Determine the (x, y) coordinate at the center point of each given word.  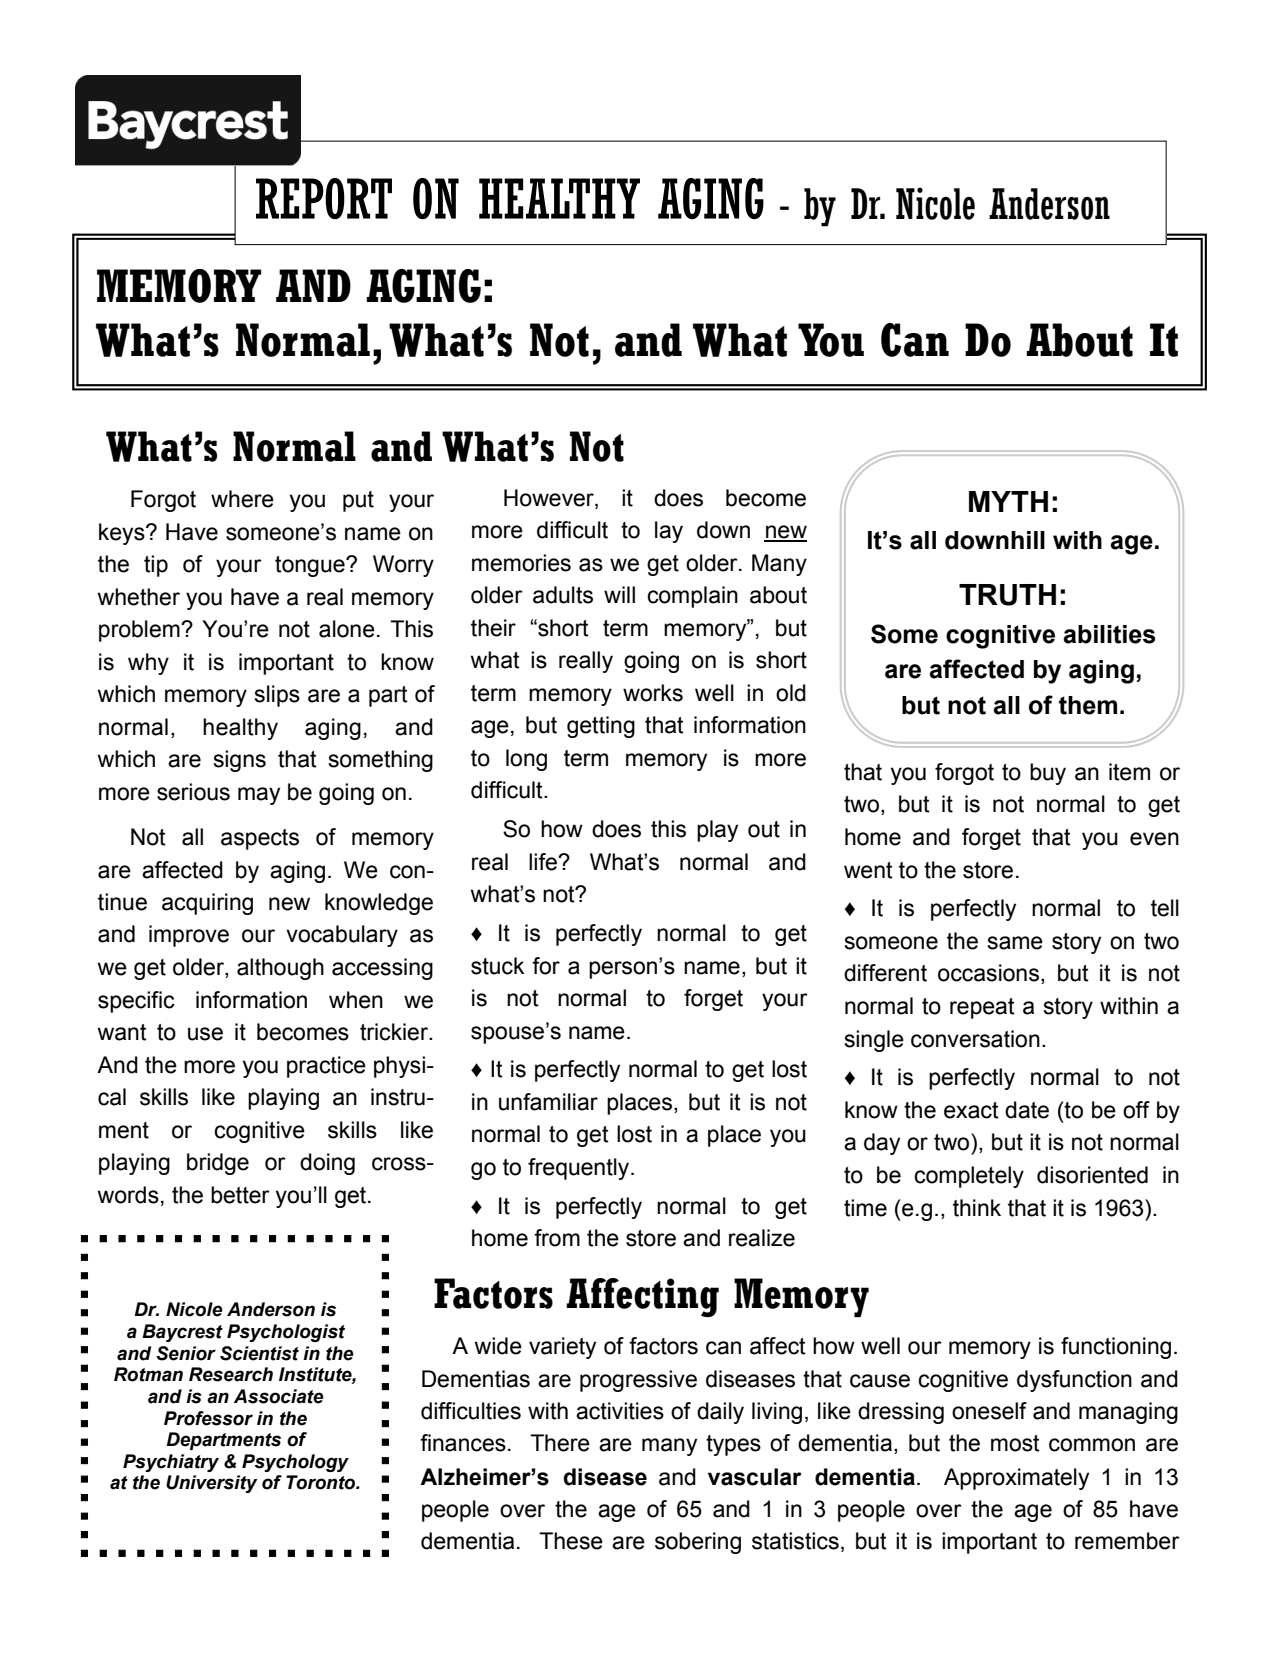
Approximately (1016, 1479)
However (550, 498)
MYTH (1008, 501)
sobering (698, 1543)
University (212, 1484)
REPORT (324, 198)
